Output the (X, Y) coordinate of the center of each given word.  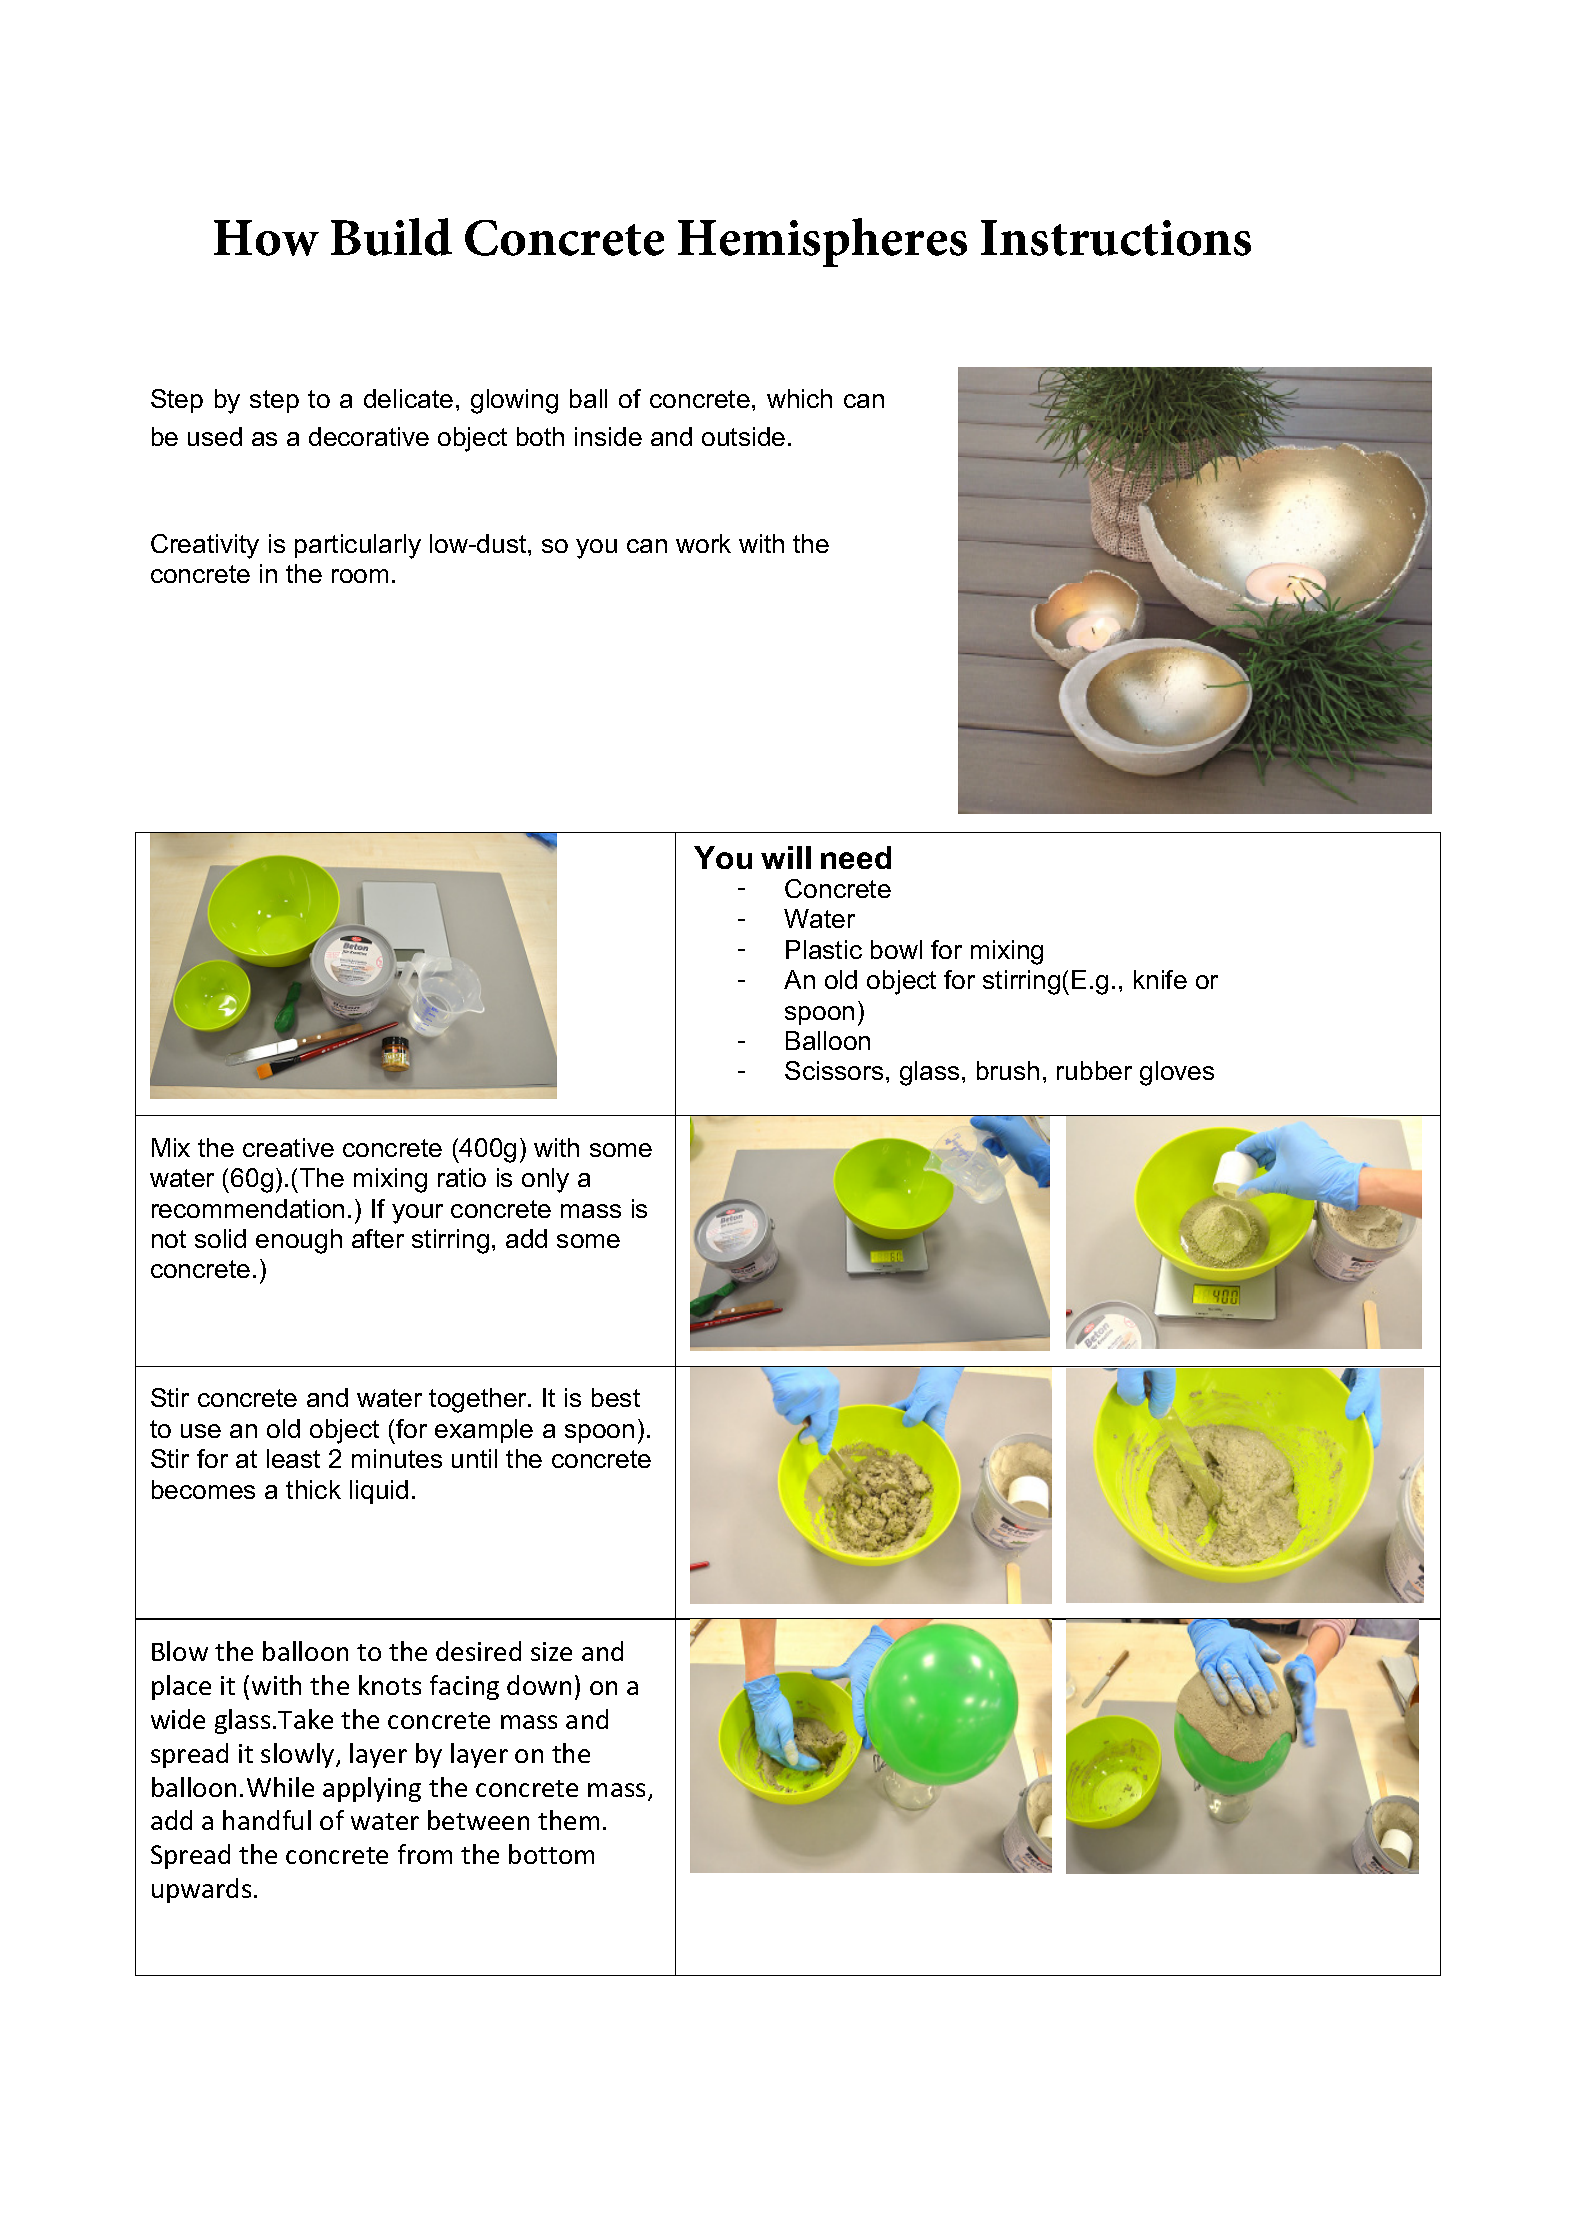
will (786, 857)
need (856, 857)
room (360, 576)
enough (299, 1241)
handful (267, 1820)
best (616, 1397)
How (266, 238)
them (568, 1820)
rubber (1094, 1070)
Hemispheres (822, 242)
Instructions (1116, 238)
